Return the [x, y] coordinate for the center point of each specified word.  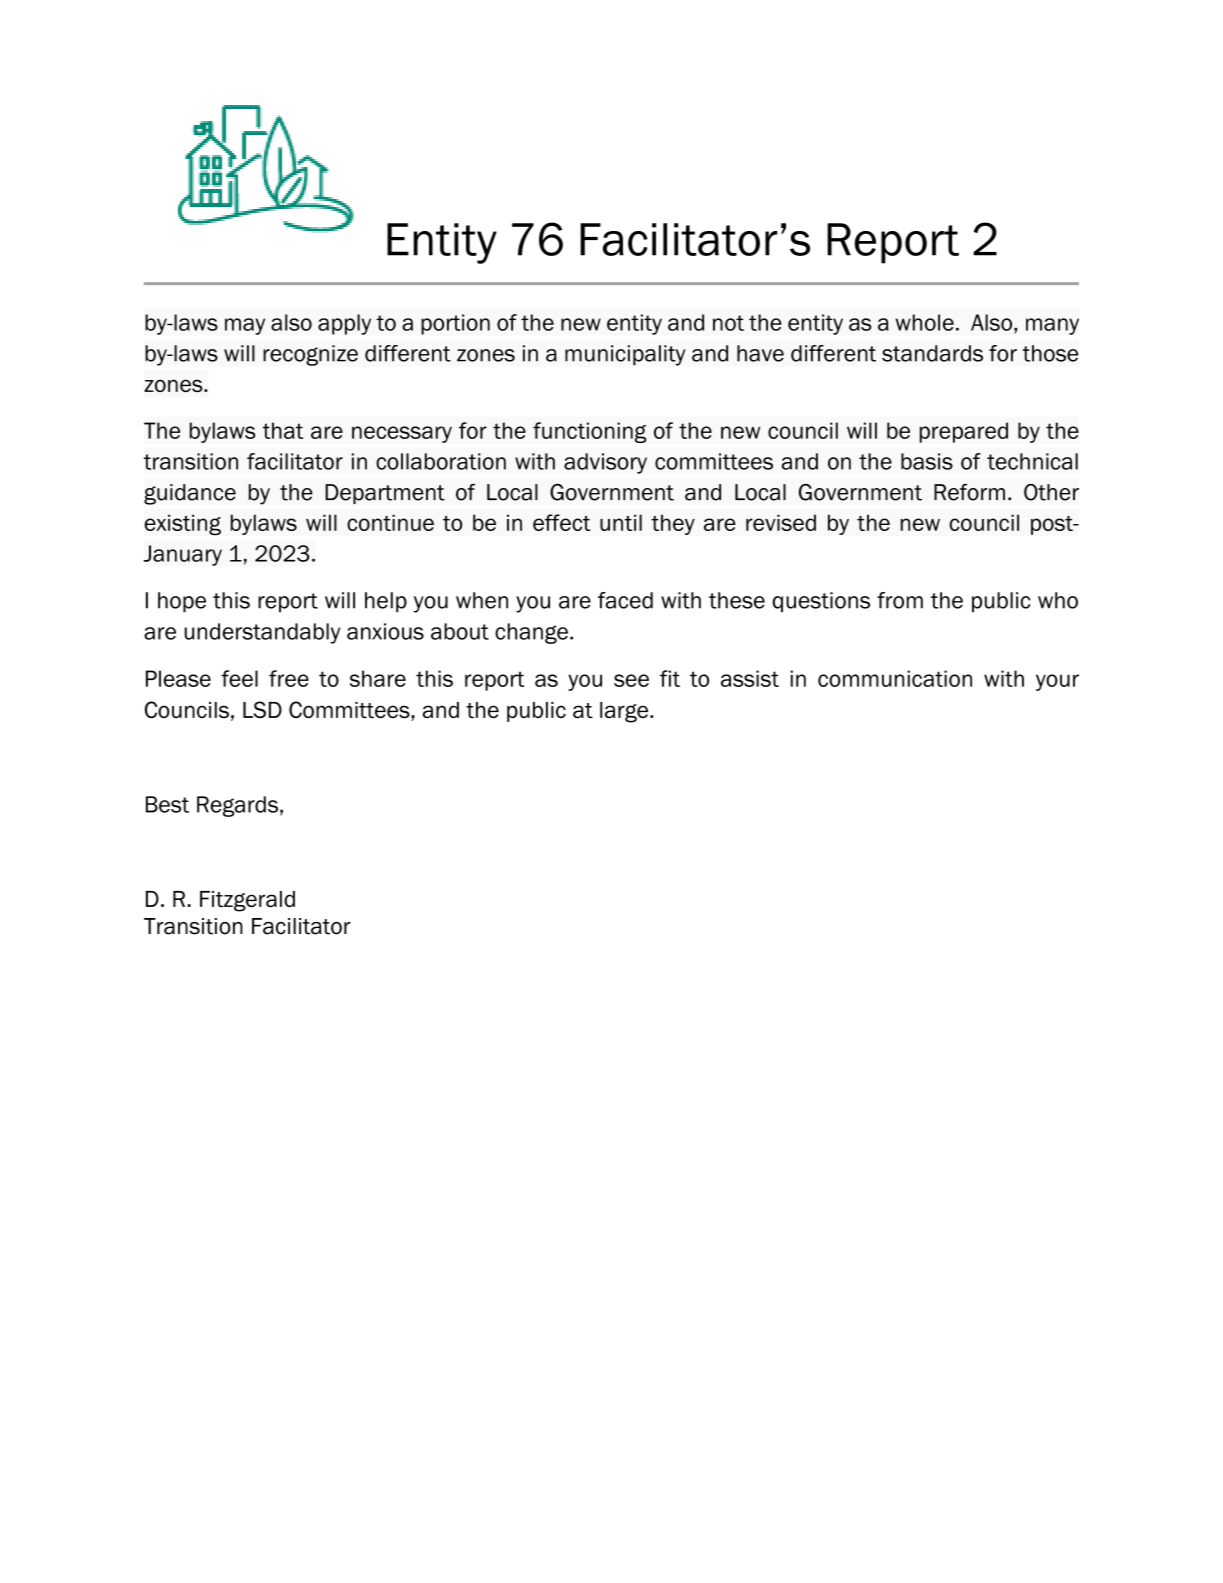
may [245, 326]
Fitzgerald [247, 901]
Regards [237, 806]
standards [932, 353]
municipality [625, 355]
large [624, 712]
